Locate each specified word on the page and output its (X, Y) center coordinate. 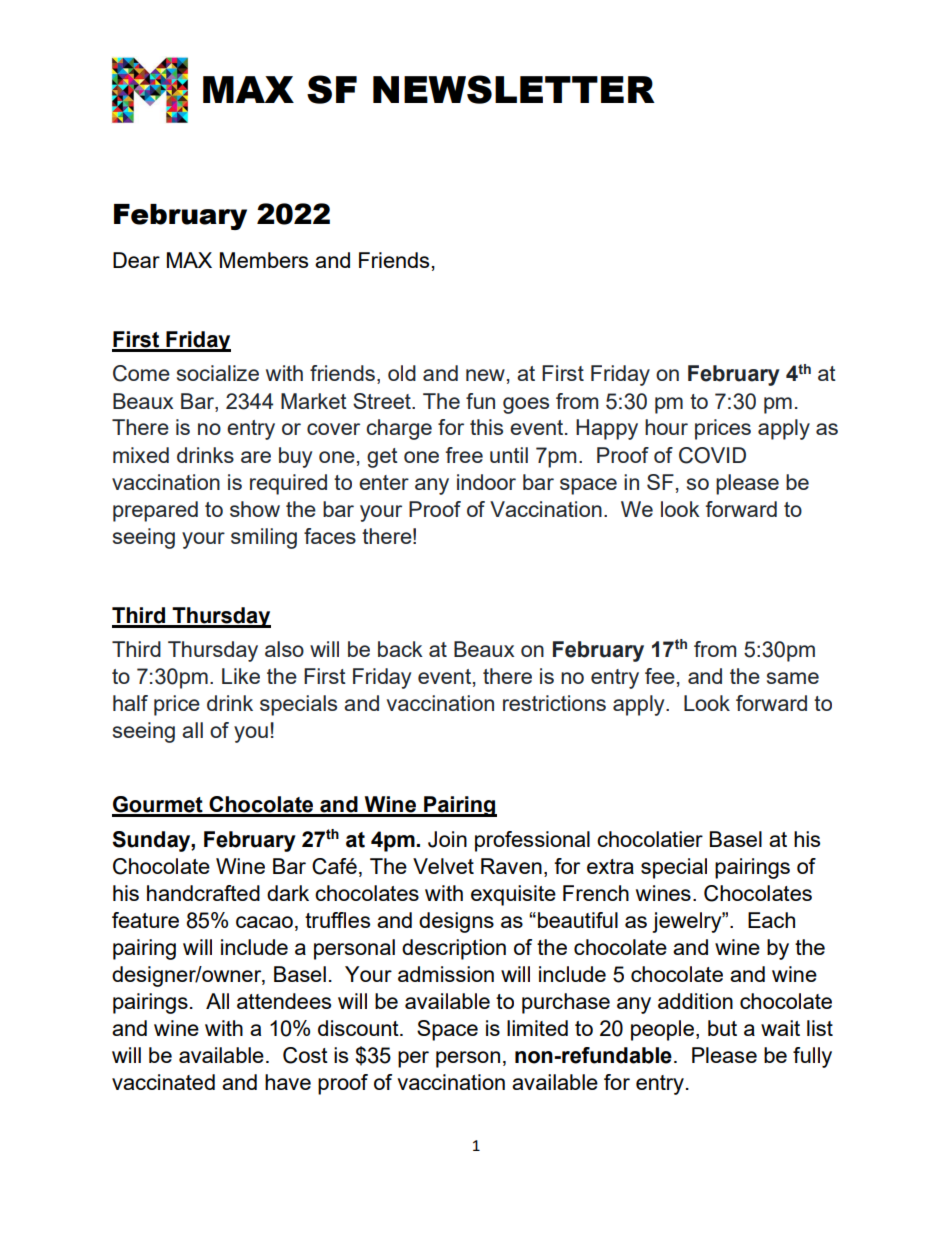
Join (447, 839)
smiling (264, 538)
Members (264, 260)
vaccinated (163, 1082)
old (402, 373)
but (722, 1028)
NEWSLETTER (514, 89)
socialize (218, 373)
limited (537, 1028)
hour (666, 427)
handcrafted (203, 893)
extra (610, 866)
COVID (712, 455)
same (793, 678)
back (400, 649)
